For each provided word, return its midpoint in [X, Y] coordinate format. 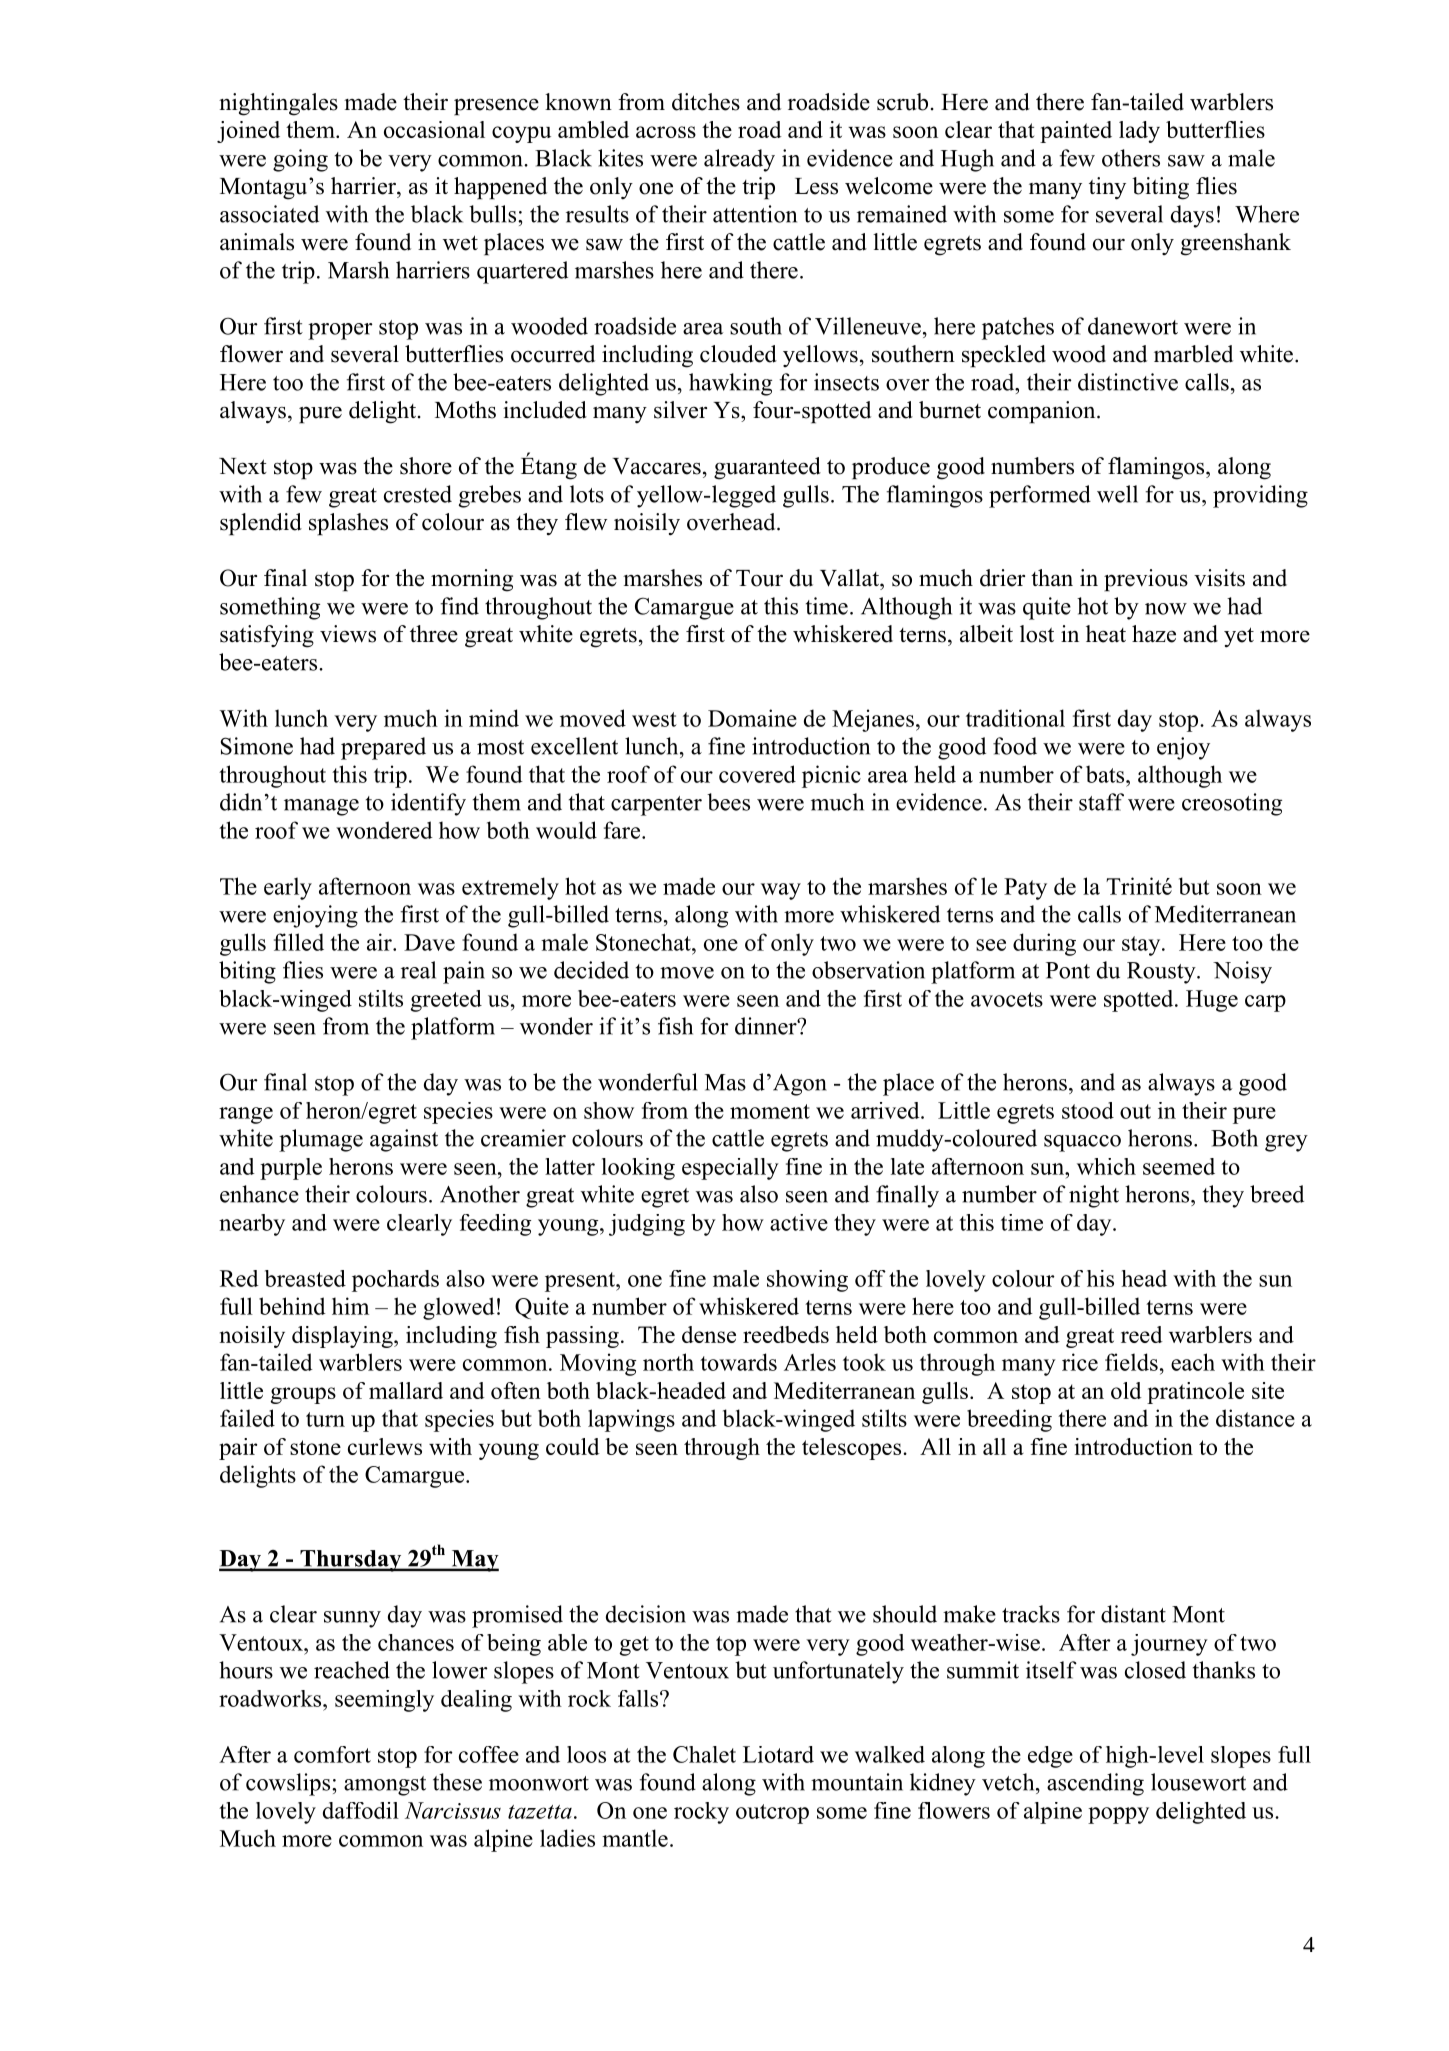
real [418, 970]
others [1131, 158]
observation [868, 970]
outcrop [772, 1814]
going [300, 160]
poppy [1118, 1815]
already [739, 160]
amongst [385, 1786]
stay [1142, 946]
